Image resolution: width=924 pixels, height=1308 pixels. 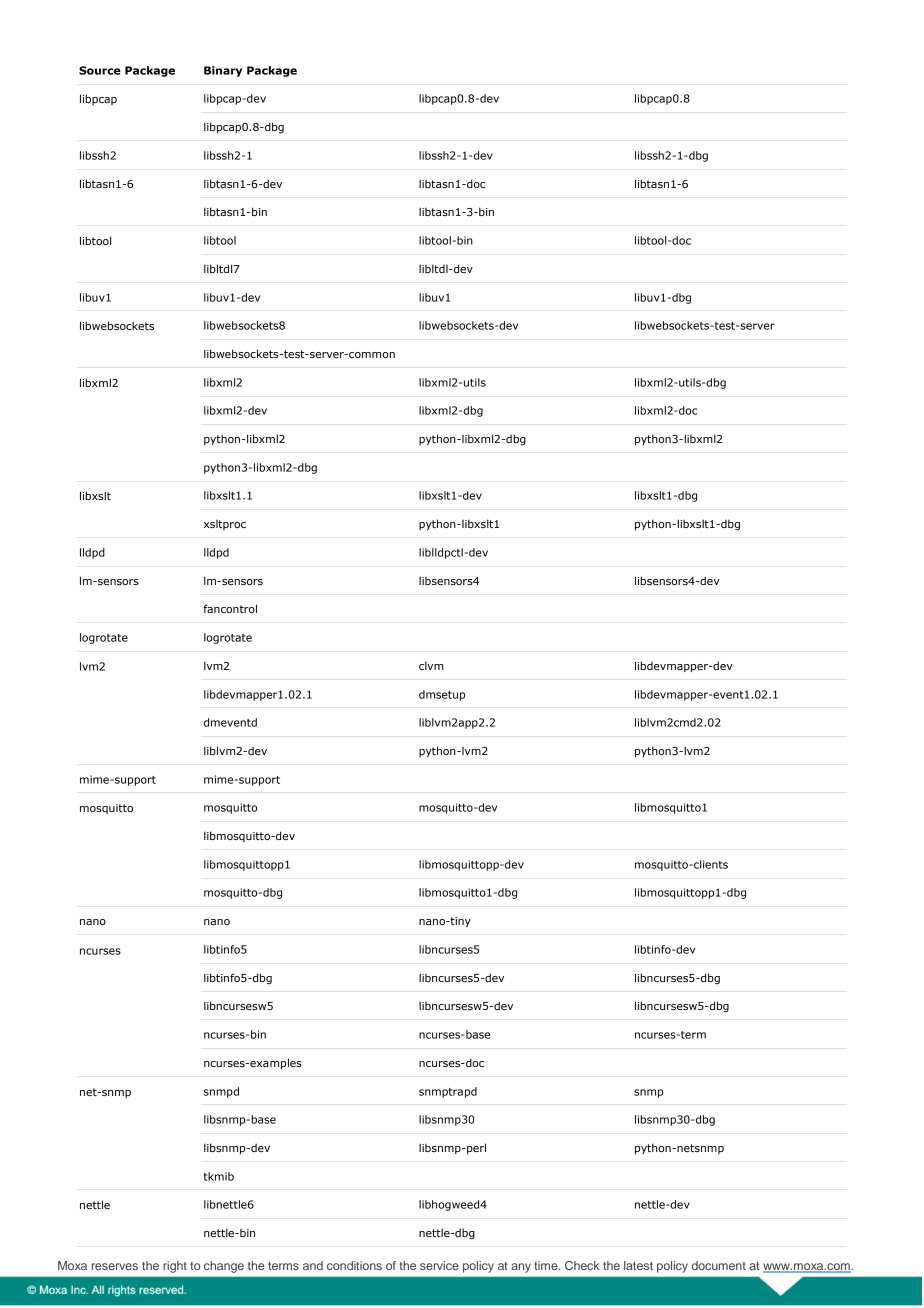 I want to click on Check, so click(x=582, y=1265).
